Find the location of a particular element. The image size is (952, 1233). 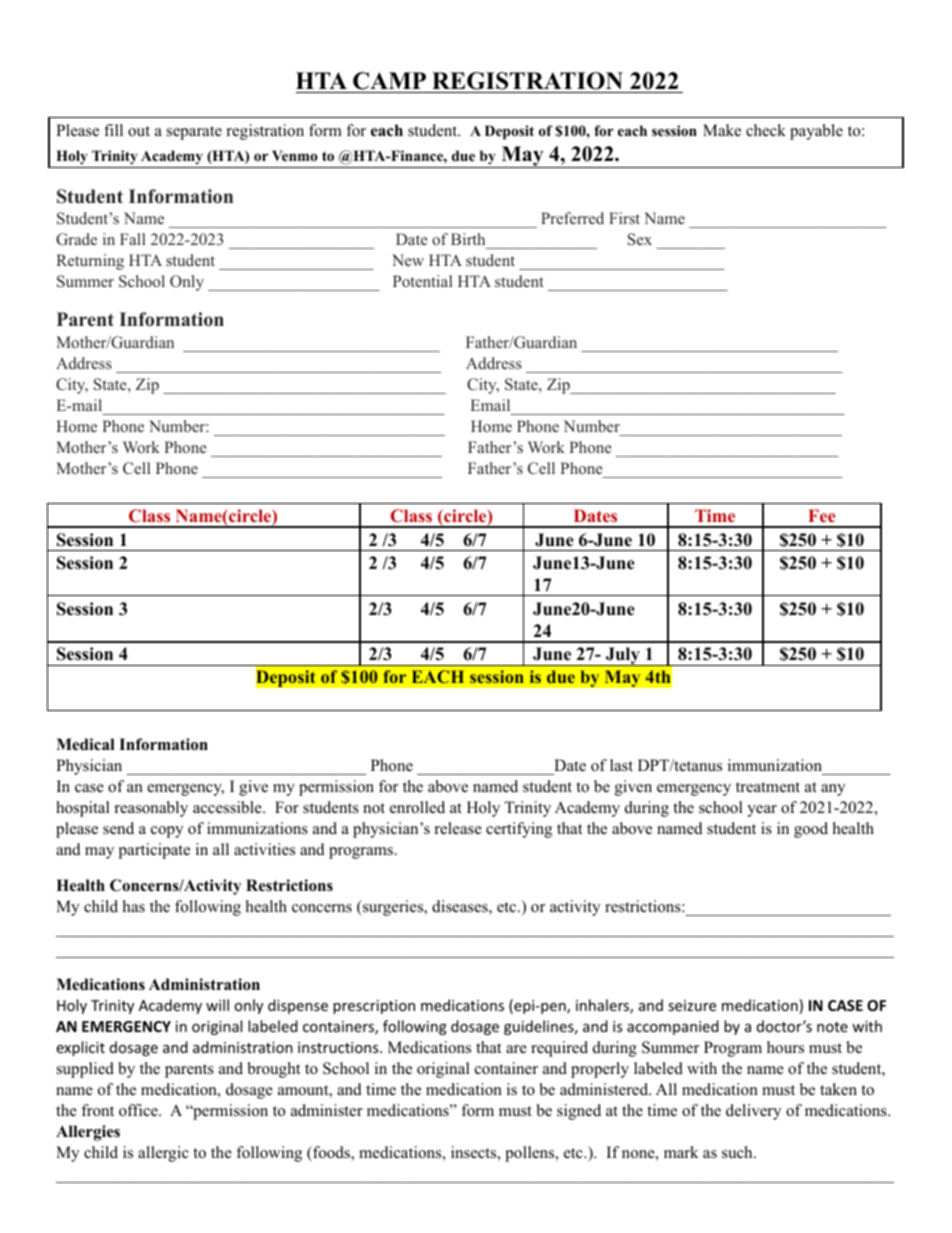

check is located at coordinates (766, 130).
